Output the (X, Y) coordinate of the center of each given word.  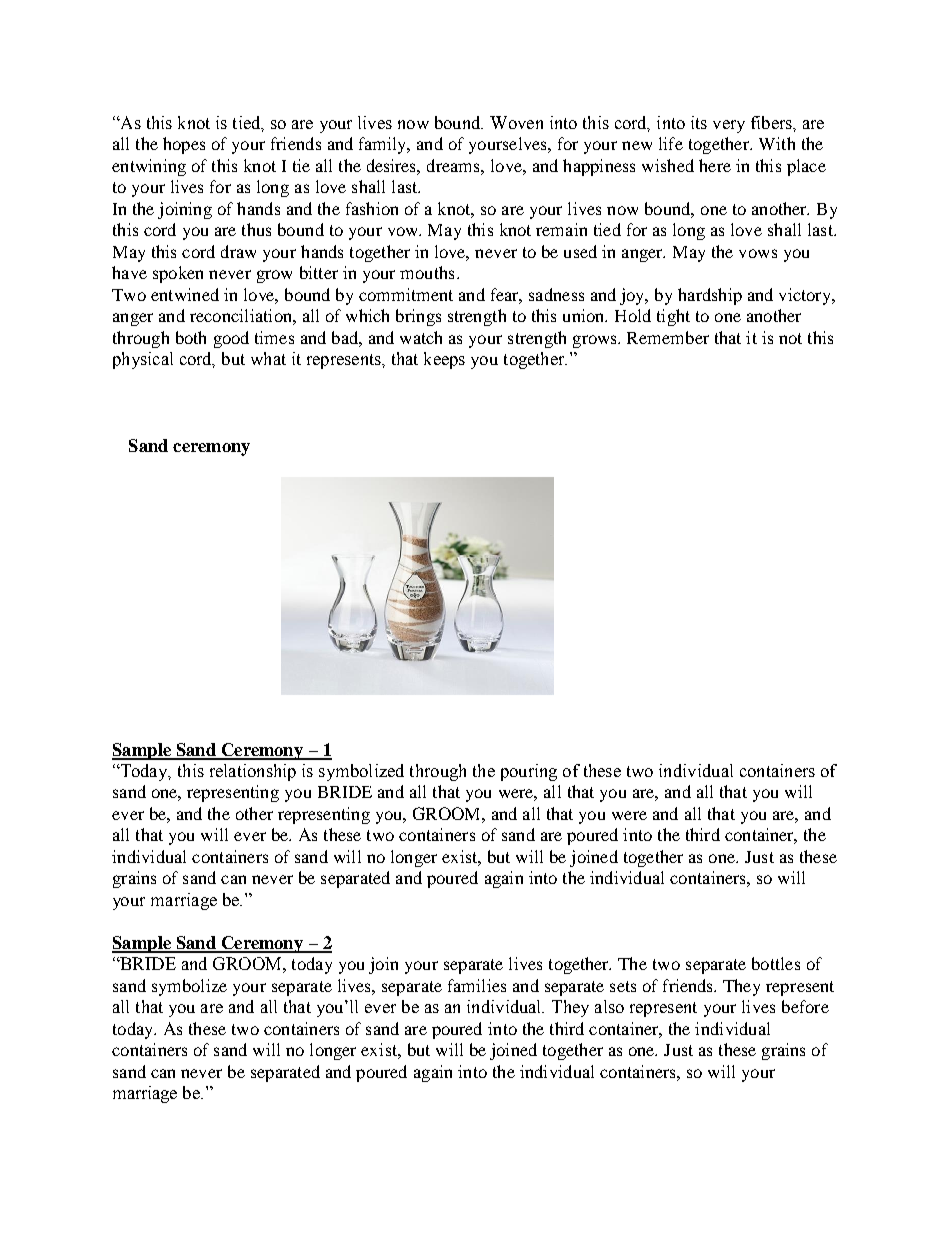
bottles (776, 963)
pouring (529, 772)
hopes (184, 145)
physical (143, 360)
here (715, 165)
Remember (668, 337)
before (805, 1006)
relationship (253, 772)
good (231, 339)
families (477, 985)
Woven (516, 122)
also (609, 1006)
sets (623, 986)
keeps (444, 360)
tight (673, 317)
